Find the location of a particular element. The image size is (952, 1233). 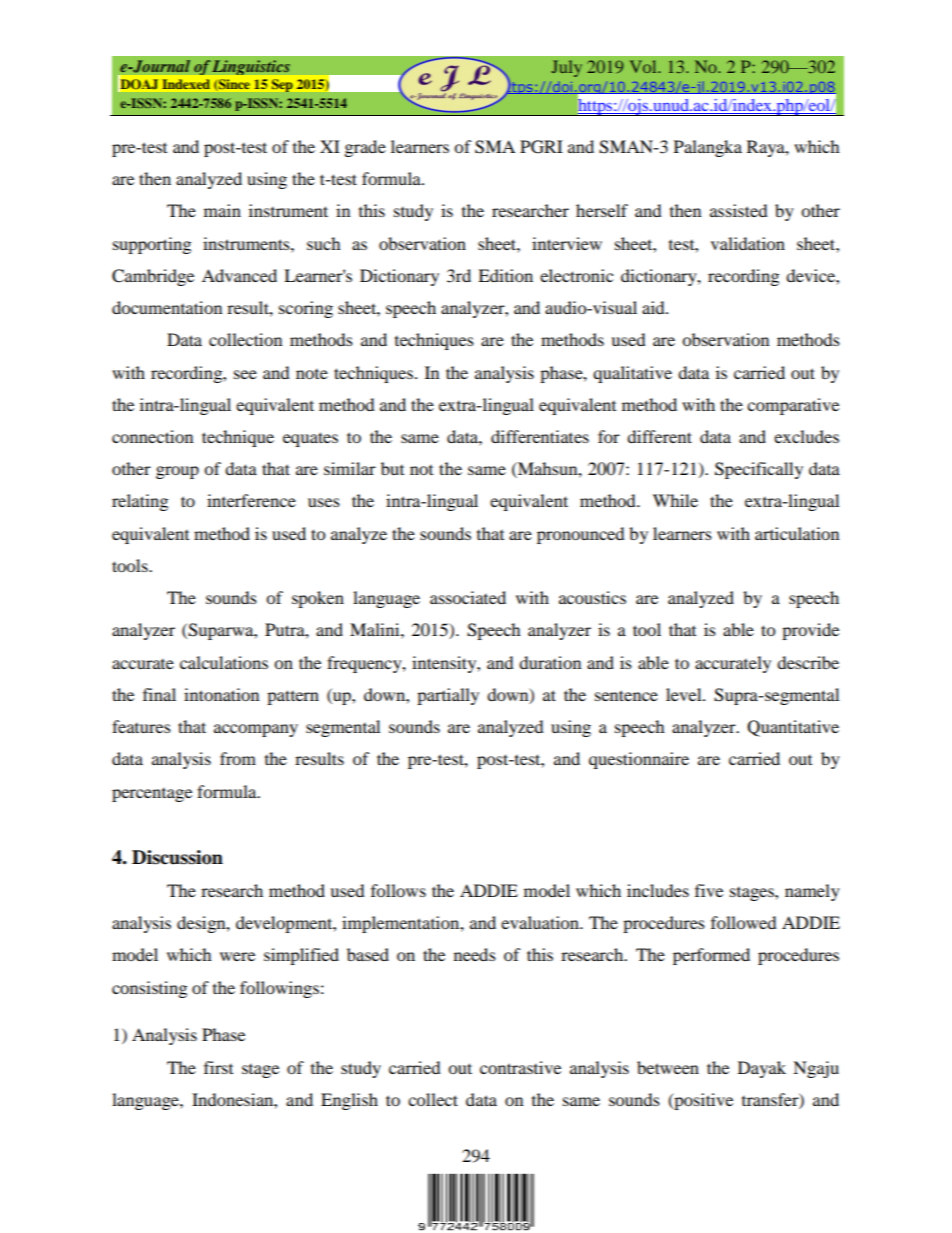

July is located at coordinates (566, 68).
